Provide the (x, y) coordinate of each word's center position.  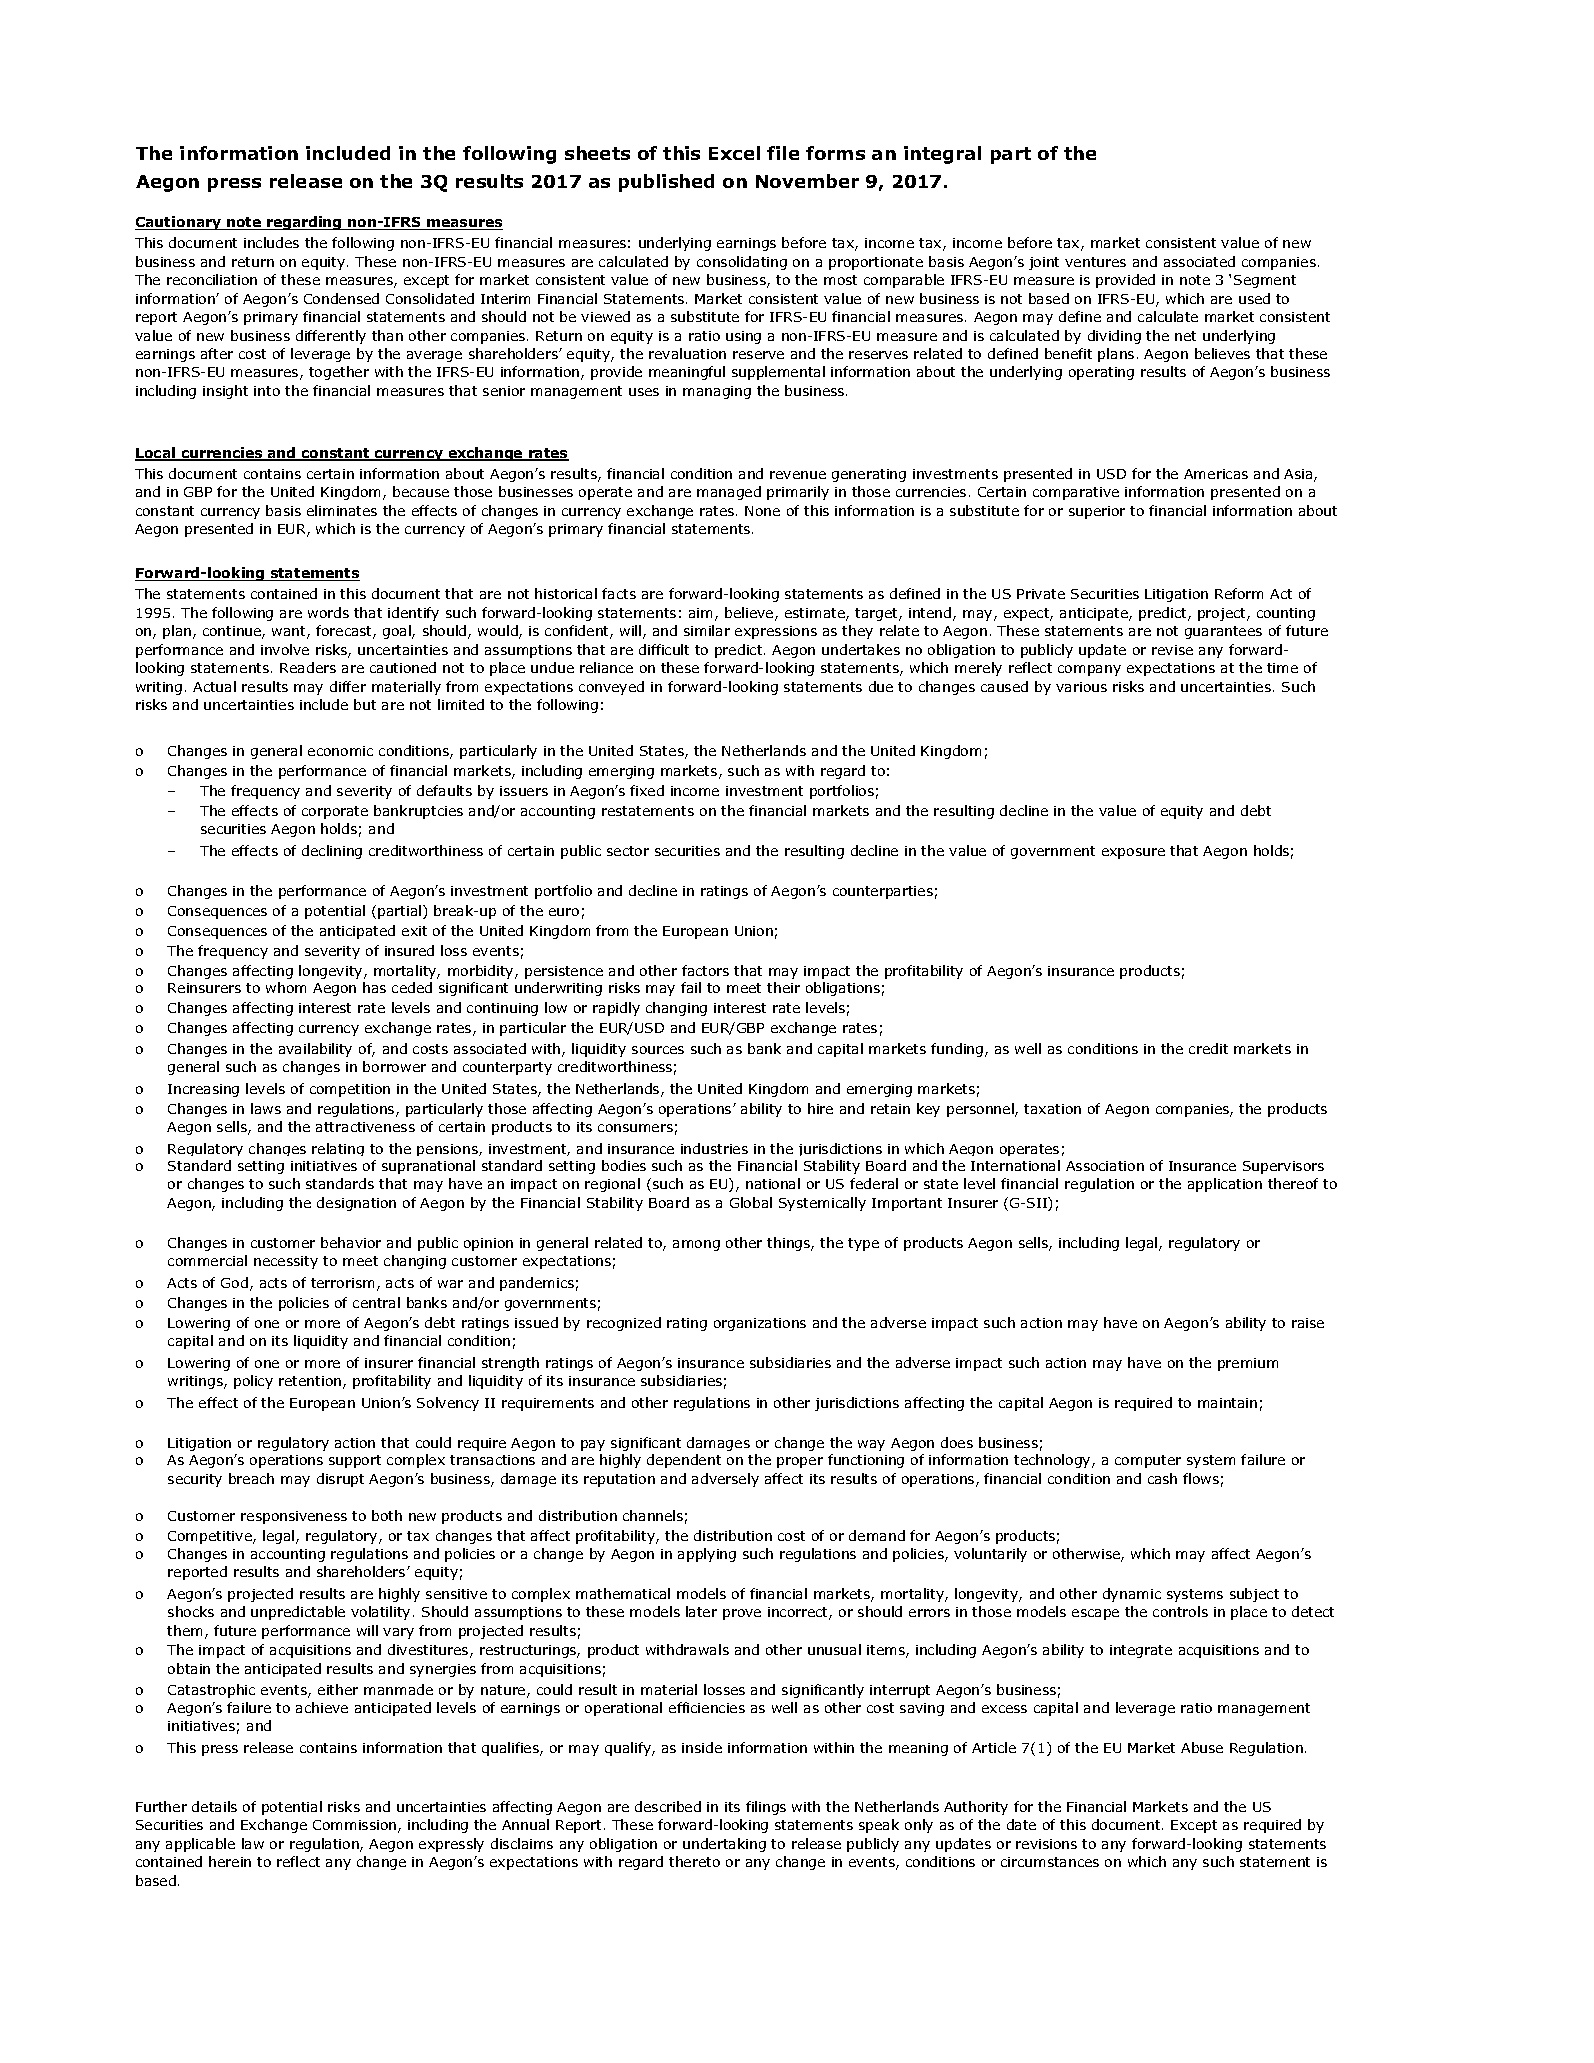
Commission (356, 1826)
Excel (734, 153)
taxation (1052, 1109)
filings (766, 1808)
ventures (1095, 262)
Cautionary (179, 223)
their (783, 987)
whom (286, 987)
